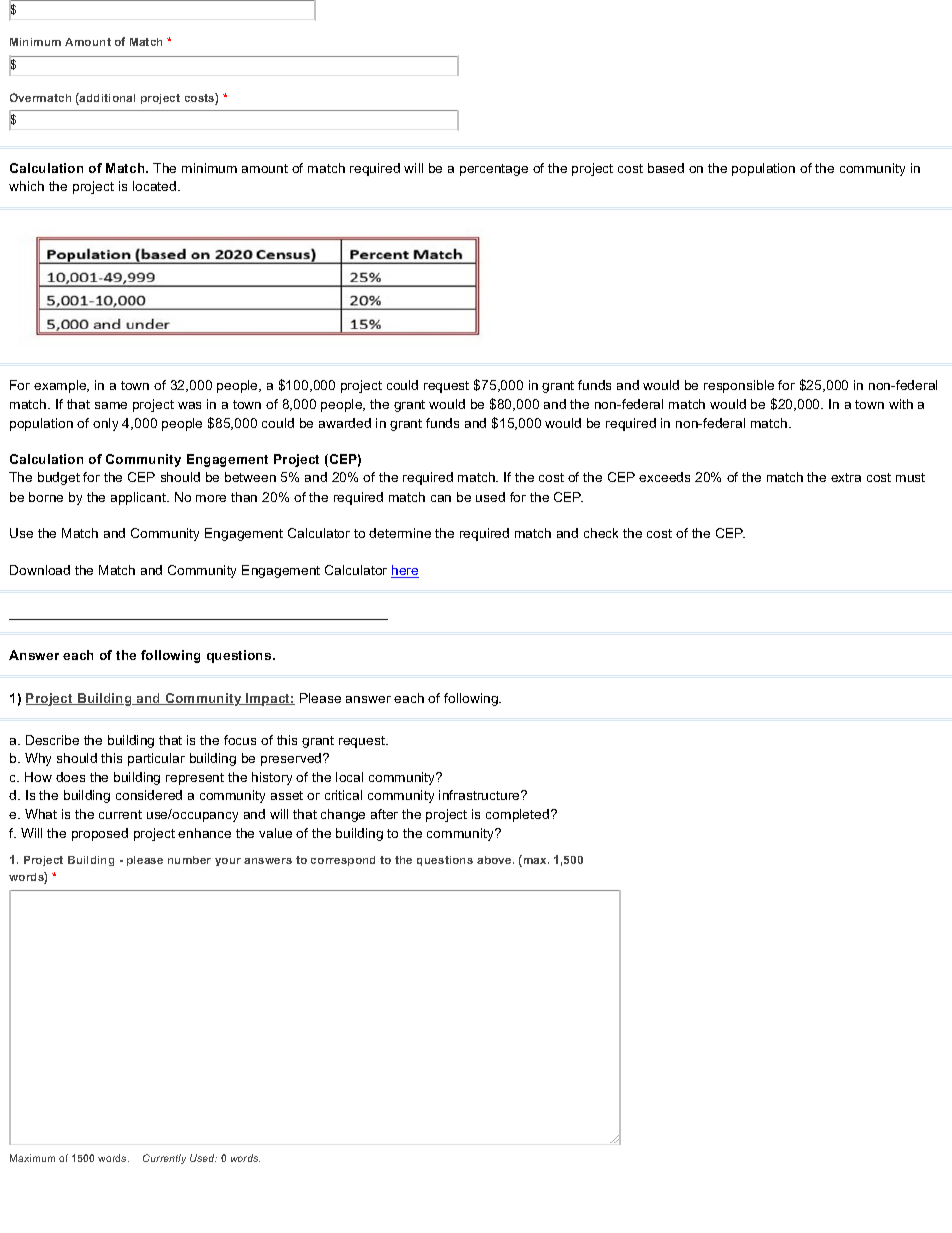  I want to click on completed, so click(517, 815).
